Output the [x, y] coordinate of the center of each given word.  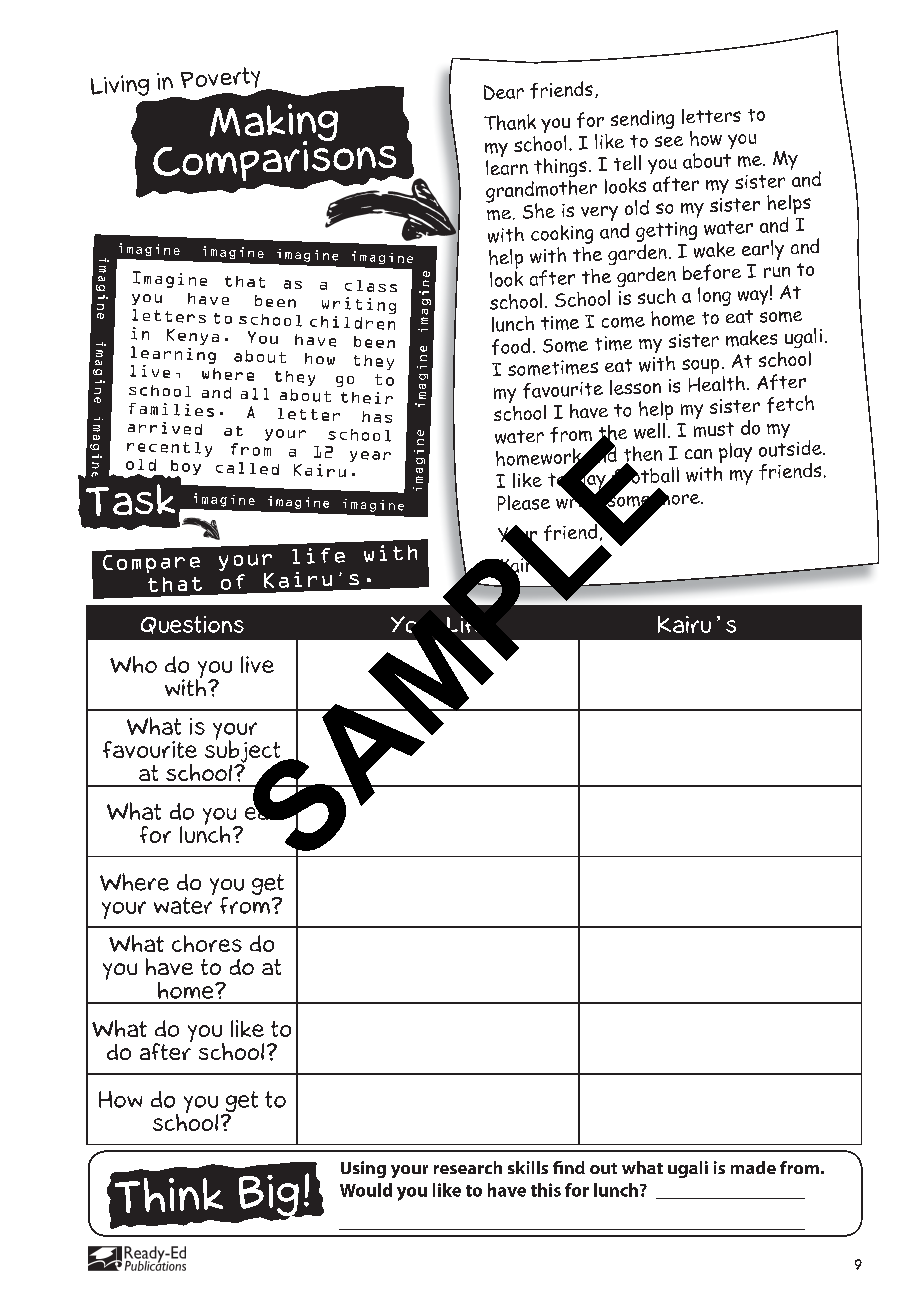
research [468, 1167]
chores [207, 943]
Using [363, 1169]
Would [366, 1190]
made [753, 1167]
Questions [192, 625]
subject [244, 751]
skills [528, 1167]
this [546, 1190]
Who [133, 664]
